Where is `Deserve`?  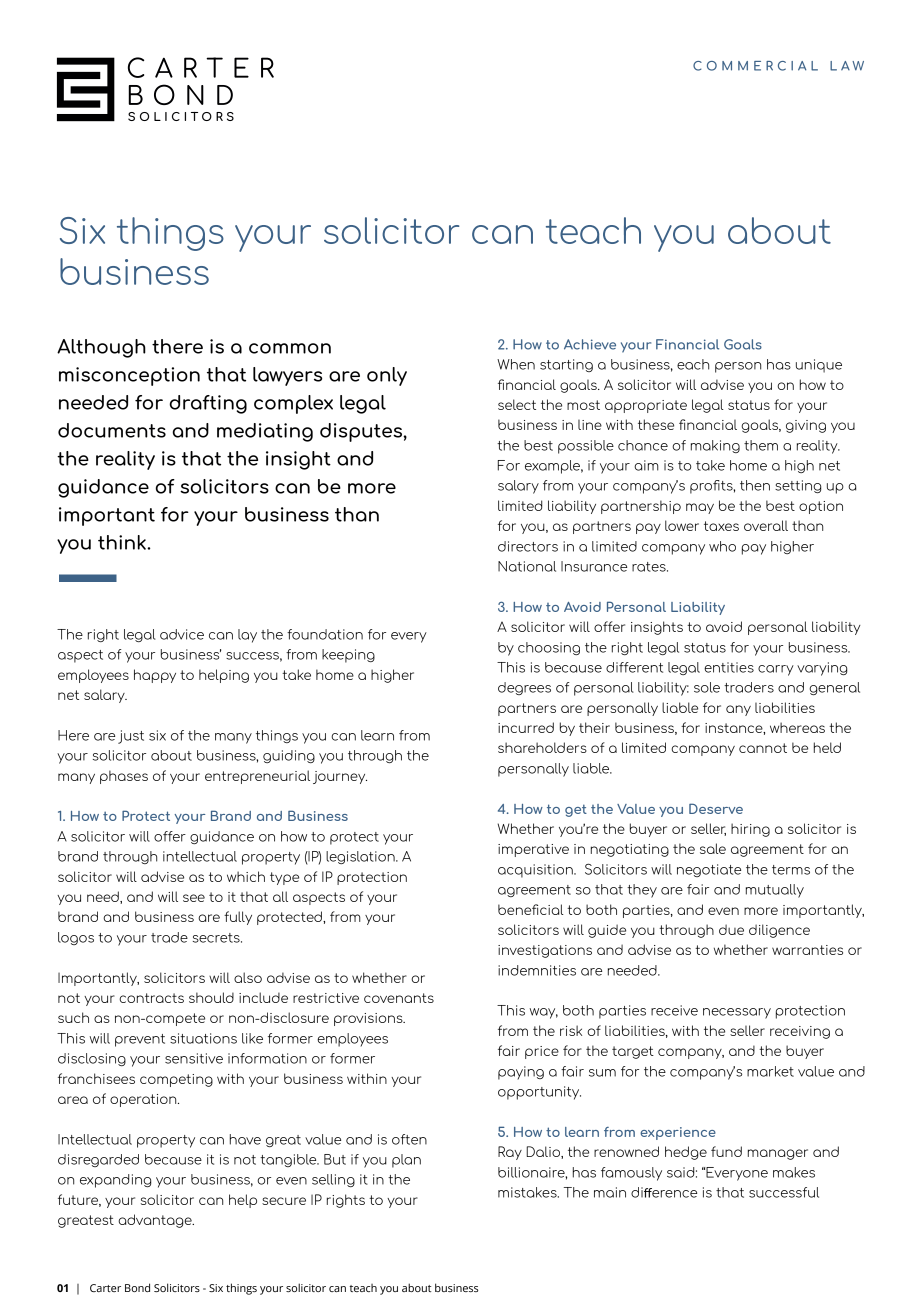
Deserve is located at coordinates (716, 808).
